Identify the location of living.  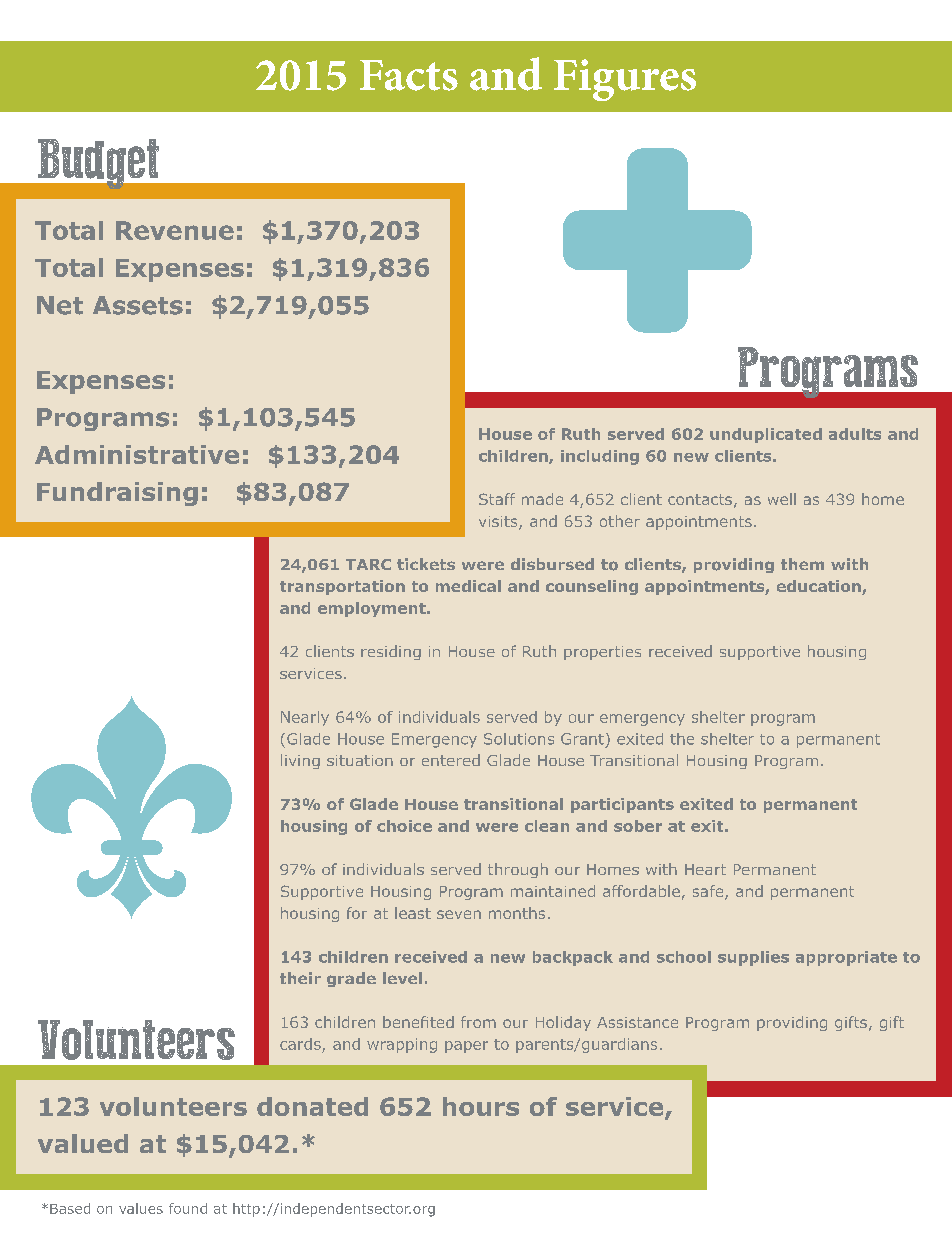
(300, 761).
